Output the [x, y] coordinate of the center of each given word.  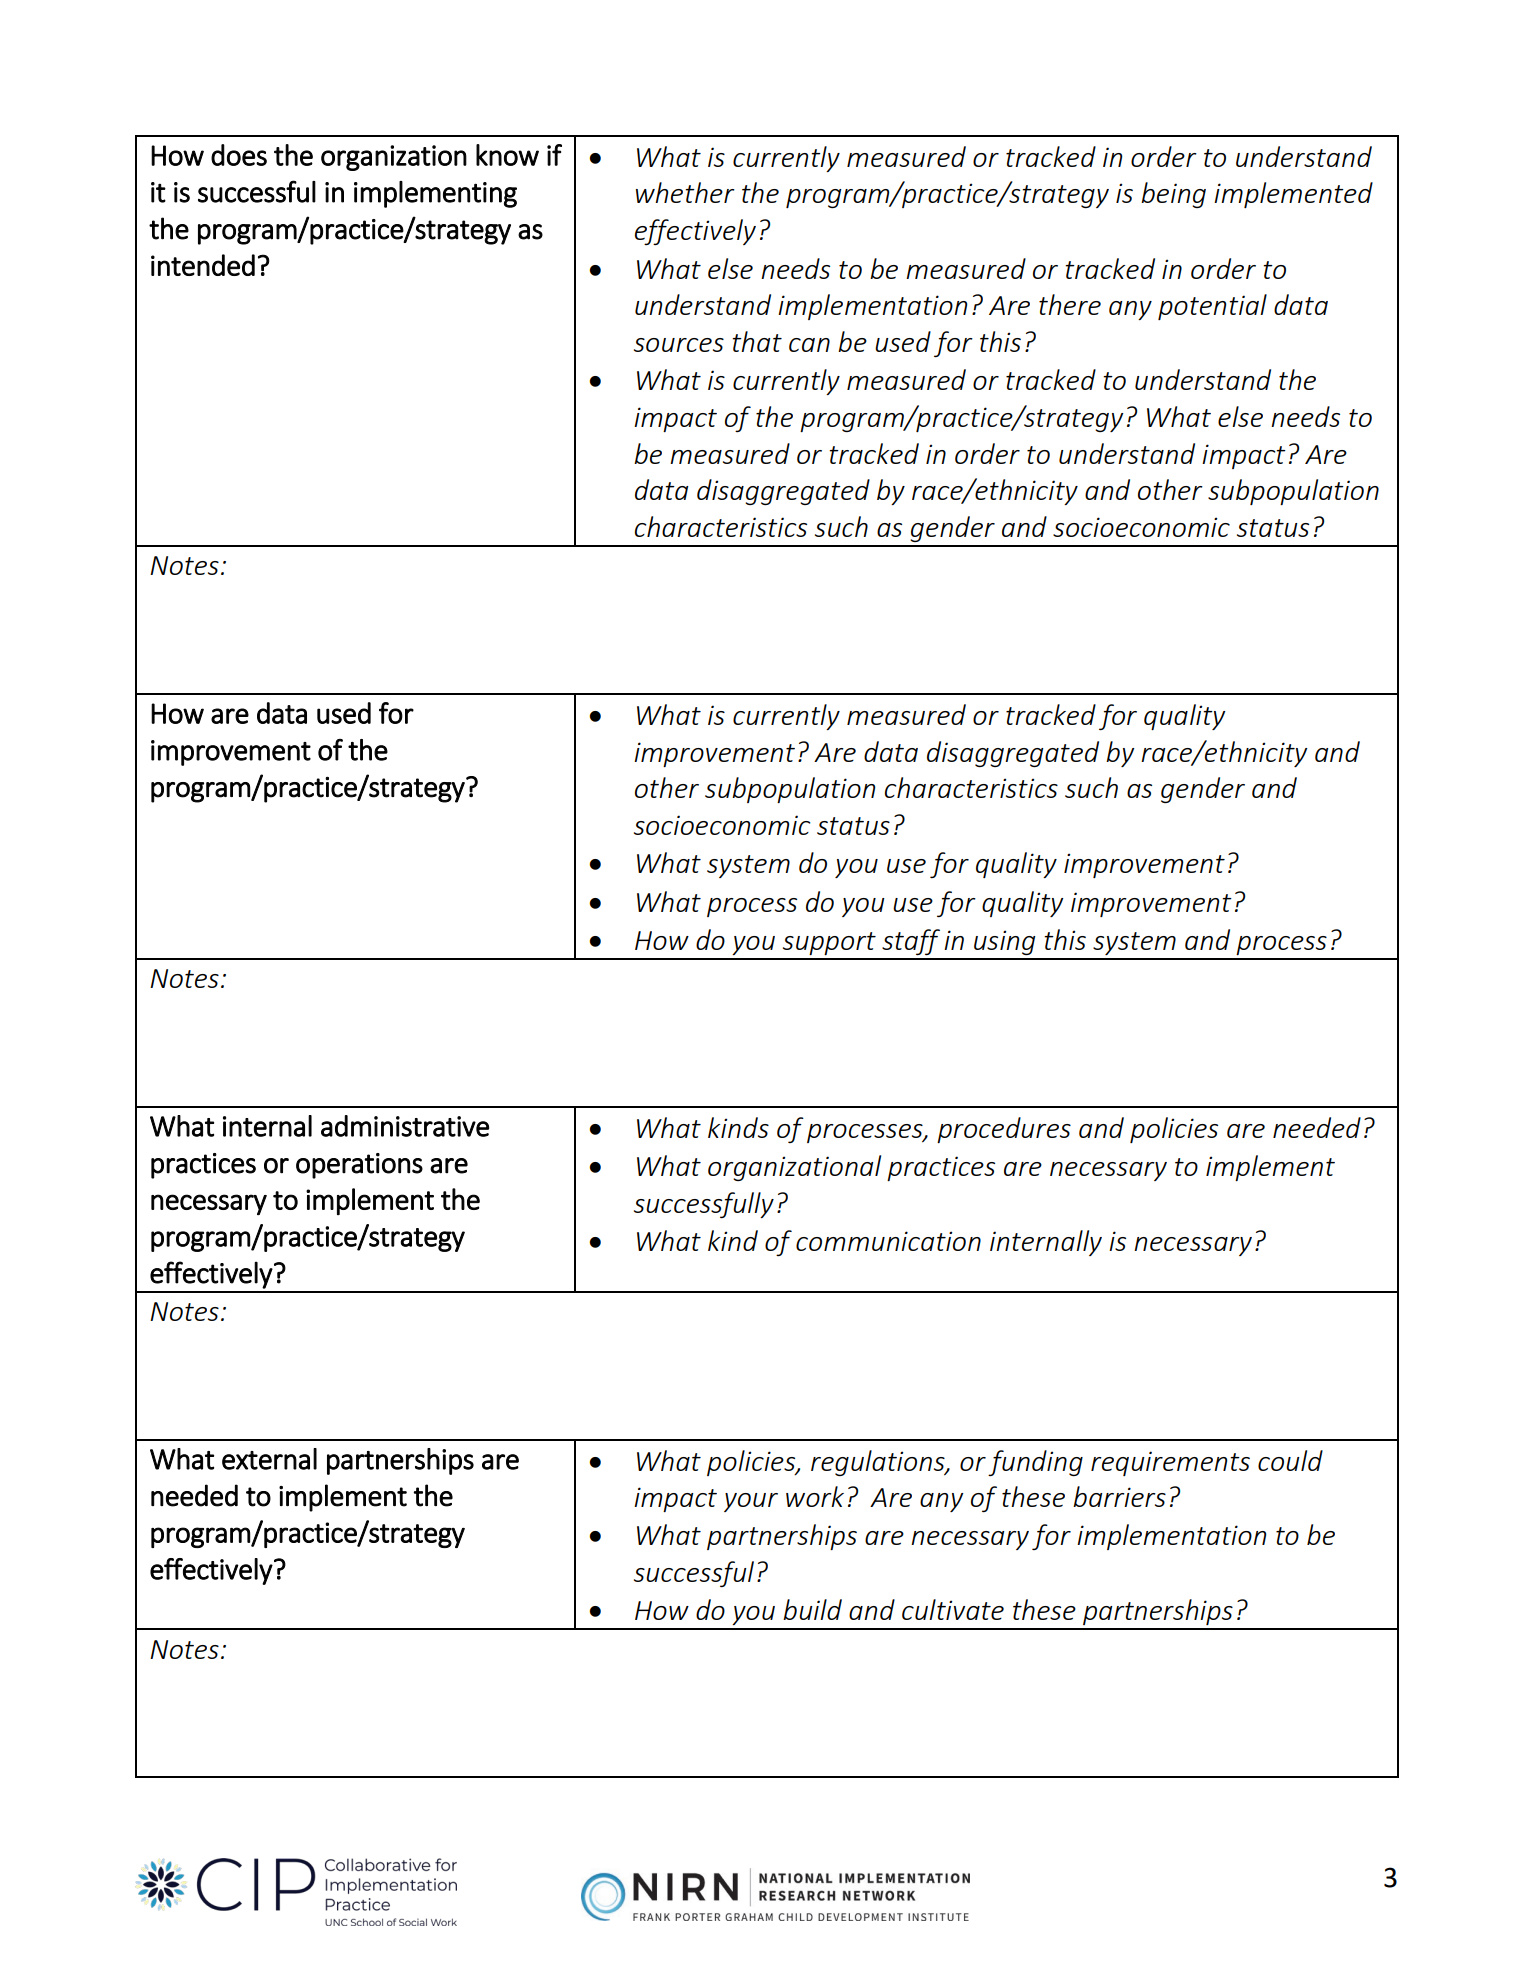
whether [685, 192]
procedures [1004, 1130]
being [1173, 195]
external [269, 1459]
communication [888, 1241]
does [239, 155]
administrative [405, 1126]
